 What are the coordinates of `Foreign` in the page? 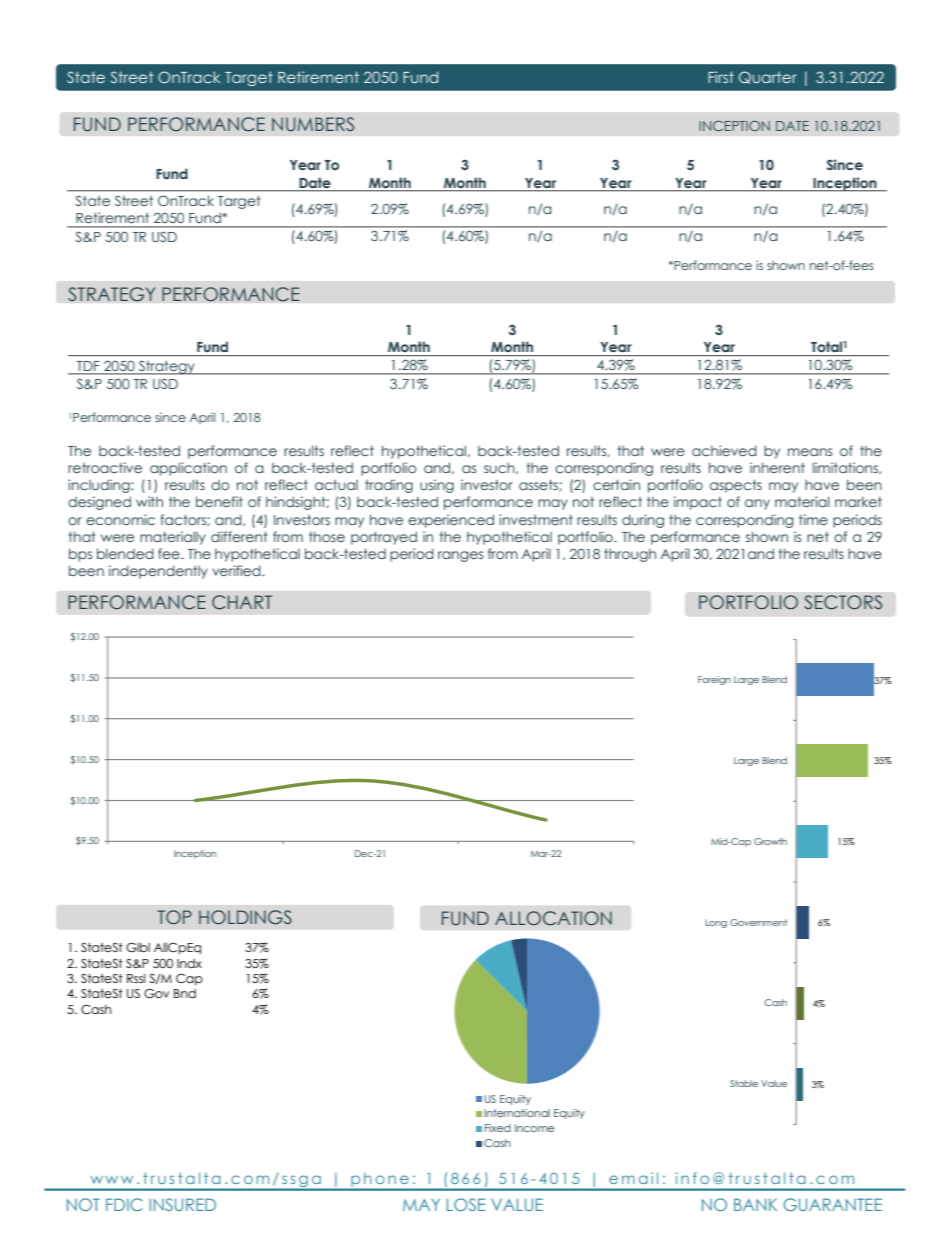 It's located at (714, 680).
